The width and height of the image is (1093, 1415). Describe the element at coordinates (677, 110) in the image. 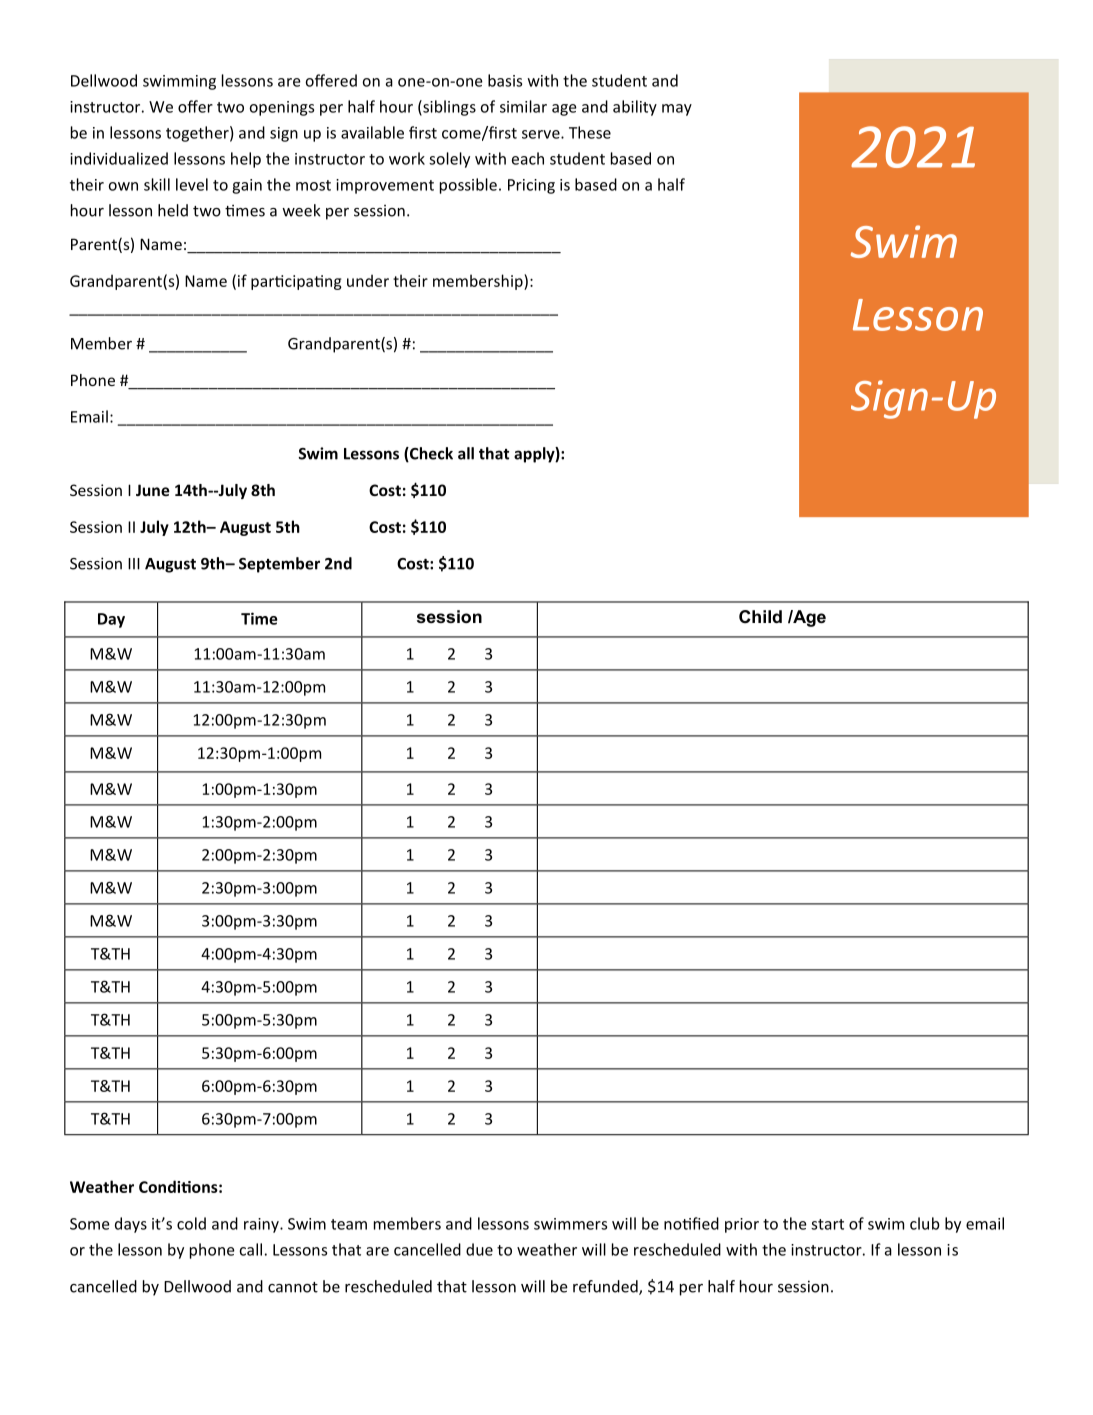

I see `may` at that location.
